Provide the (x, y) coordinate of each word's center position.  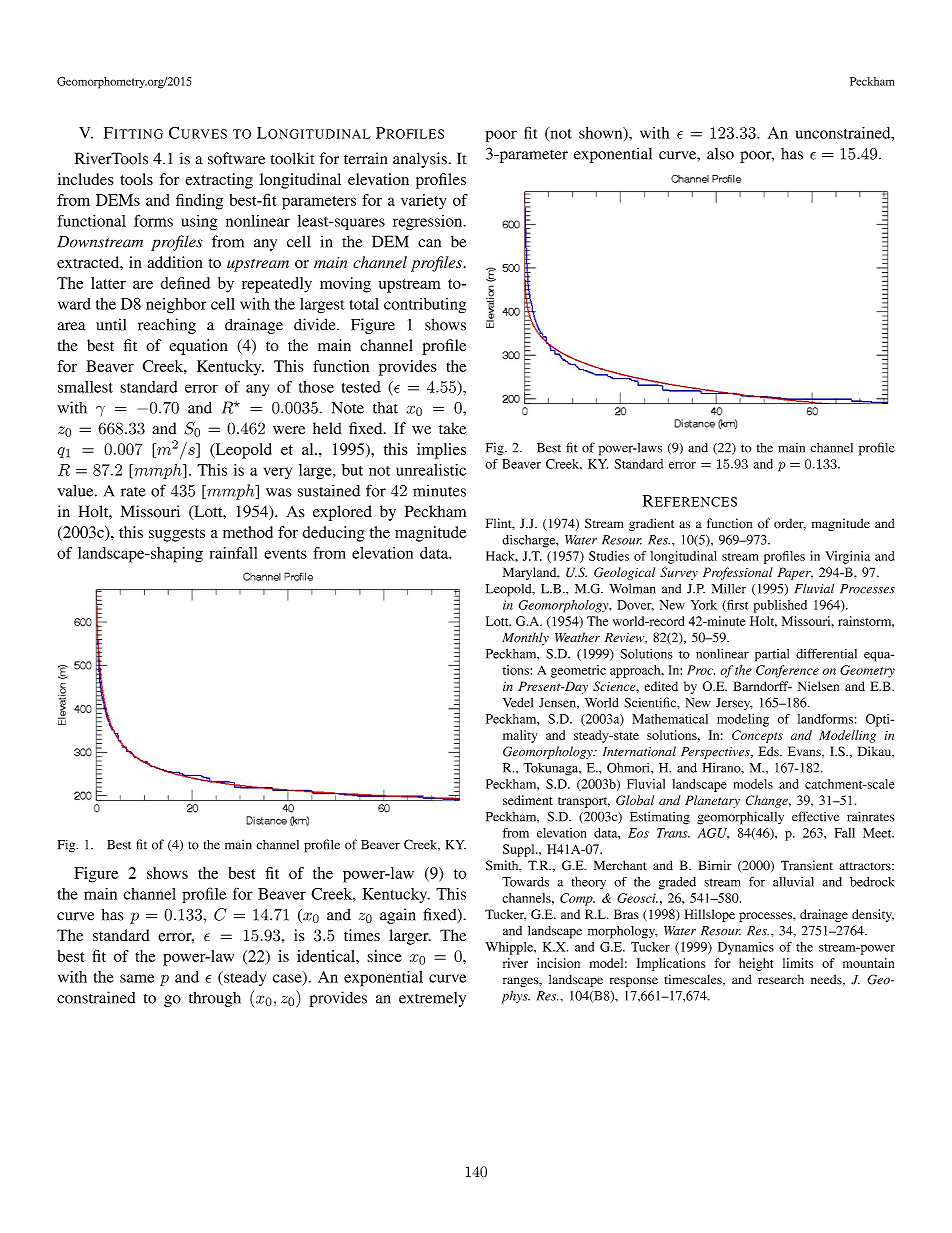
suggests (177, 535)
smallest (85, 387)
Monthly (525, 638)
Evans (805, 752)
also (720, 154)
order (790, 524)
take (452, 428)
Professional (738, 573)
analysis (421, 160)
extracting (219, 181)
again (398, 916)
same (137, 978)
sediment (528, 800)
